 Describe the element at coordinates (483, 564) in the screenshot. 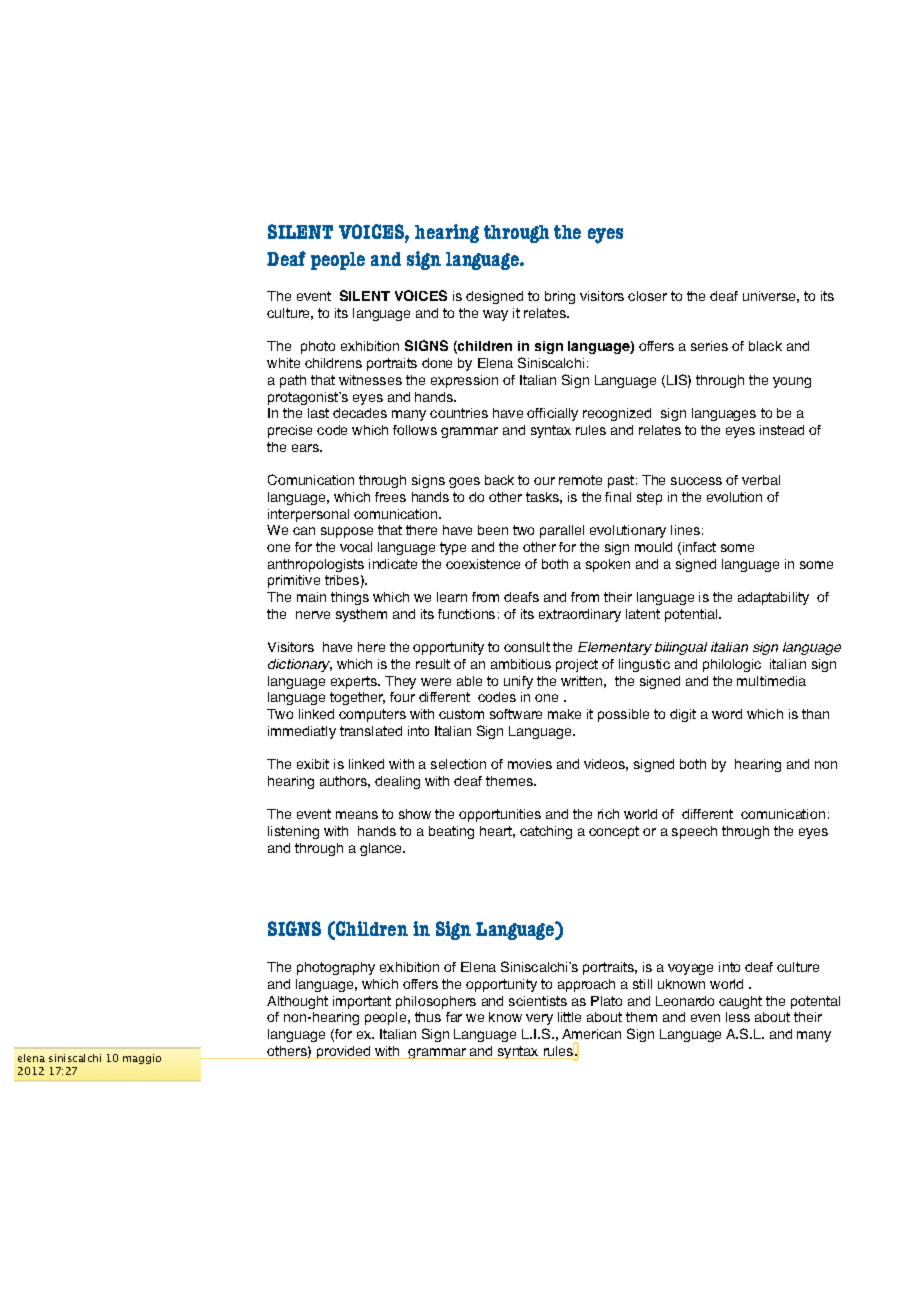

I see `coexistence` at that location.
